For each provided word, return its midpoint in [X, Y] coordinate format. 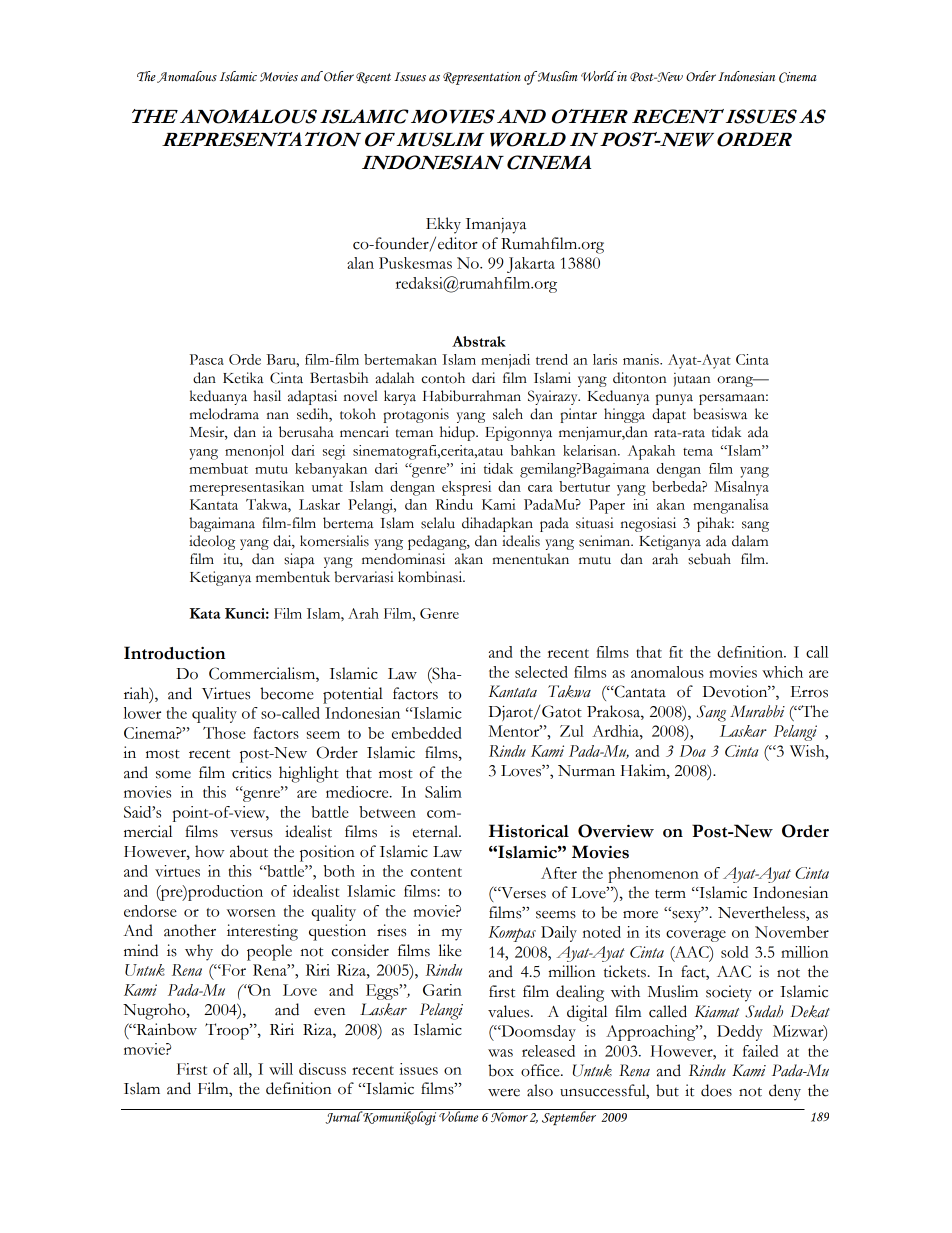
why [199, 952]
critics [251, 772]
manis [642, 359]
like [450, 950]
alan [360, 263]
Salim [443, 792]
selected [541, 672]
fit [676, 652]
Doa [693, 751]
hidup [458, 433]
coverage [696, 936]
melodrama [224, 414]
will [281, 1069]
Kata [205, 613]
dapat [669, 415]
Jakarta [531, 265]
